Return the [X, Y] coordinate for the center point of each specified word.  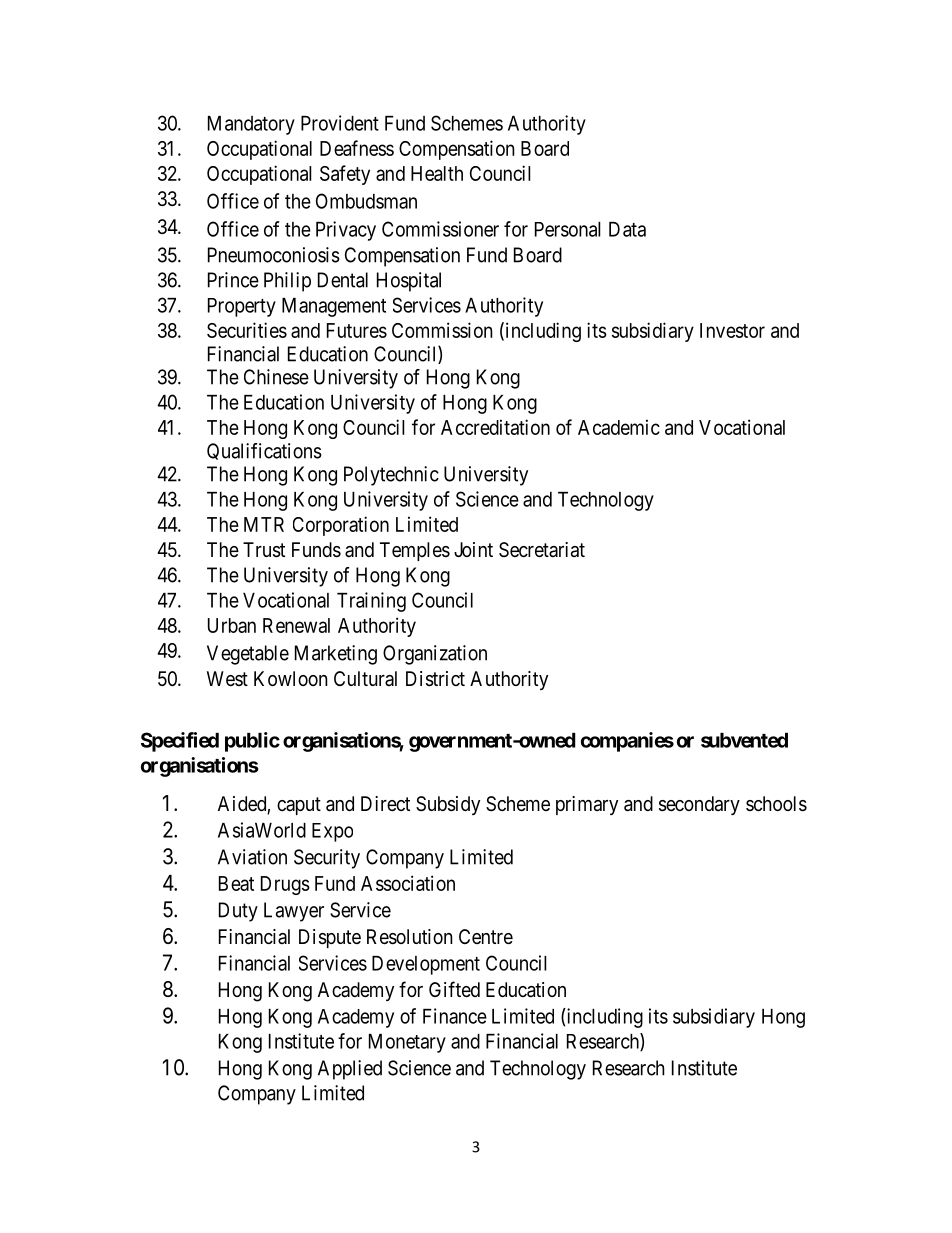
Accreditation [495, 427]
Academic [619, 427]
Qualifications [264, 451]
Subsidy [448, 805]
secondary [699, 805]
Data [627, 229]
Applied [350, 1070]
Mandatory [251, 125]
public [252, 742]
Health [437, 173]
